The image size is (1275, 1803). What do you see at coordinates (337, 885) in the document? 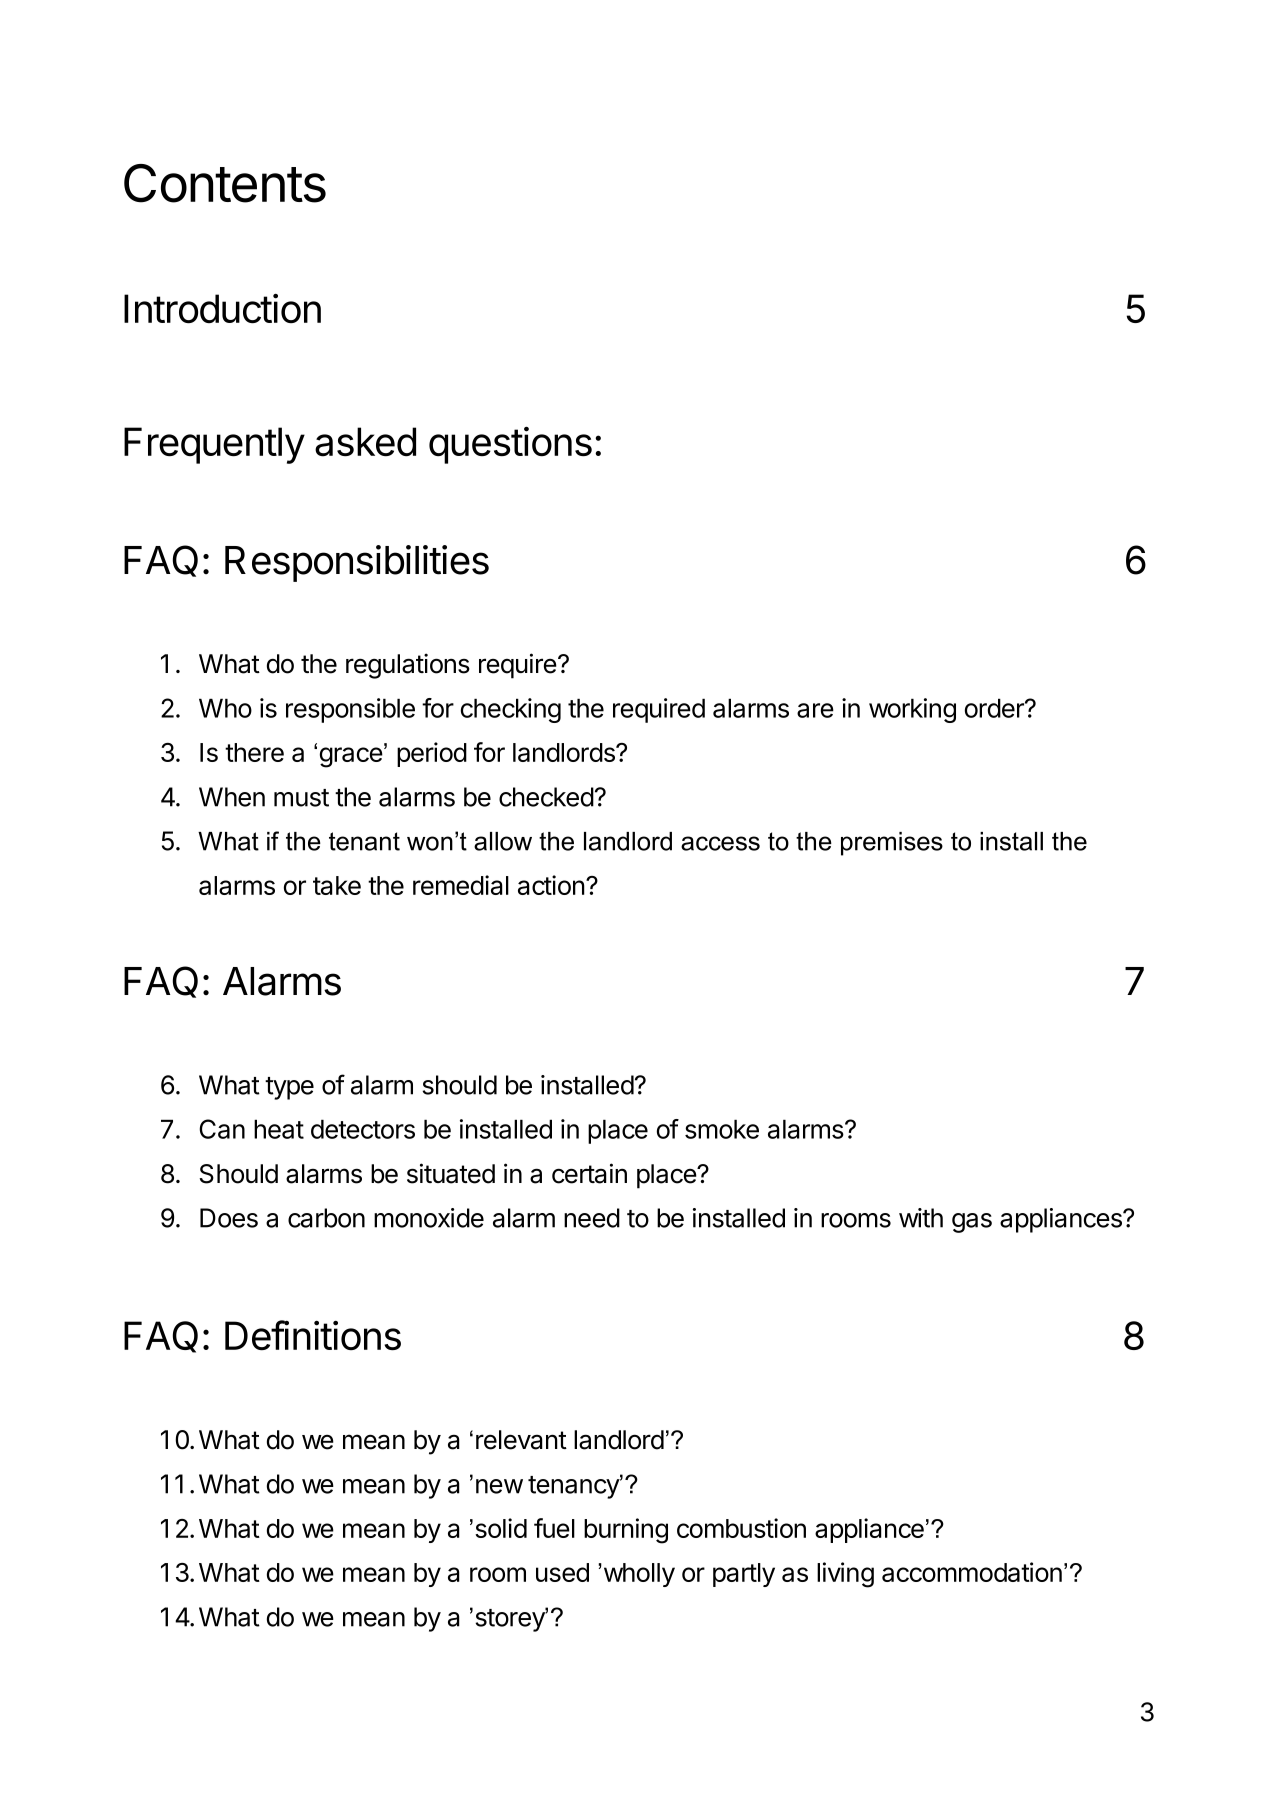
I see `take` at bounding box center [337, 885].
